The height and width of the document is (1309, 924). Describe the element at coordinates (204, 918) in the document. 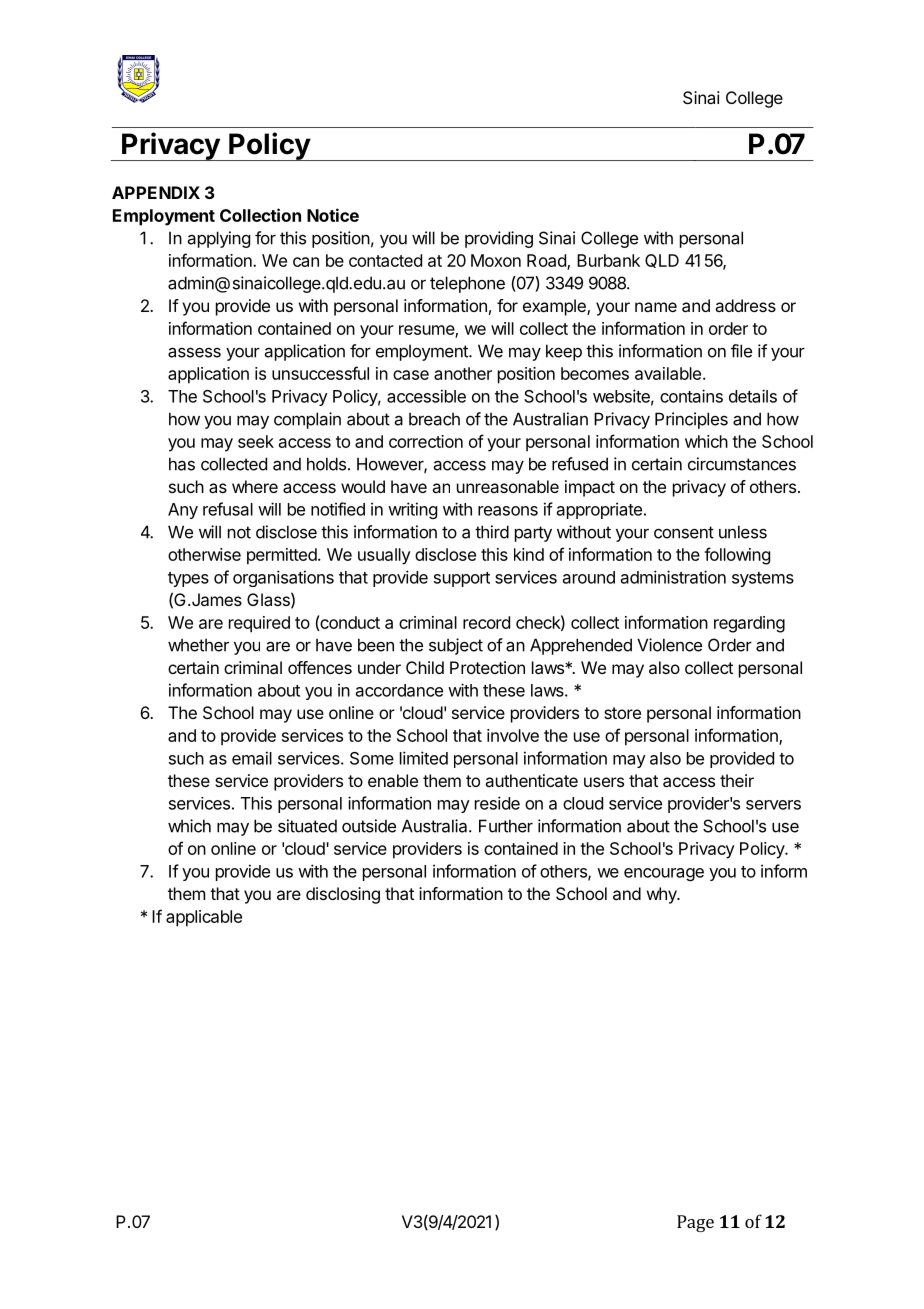

I see `applicable` at that location.
